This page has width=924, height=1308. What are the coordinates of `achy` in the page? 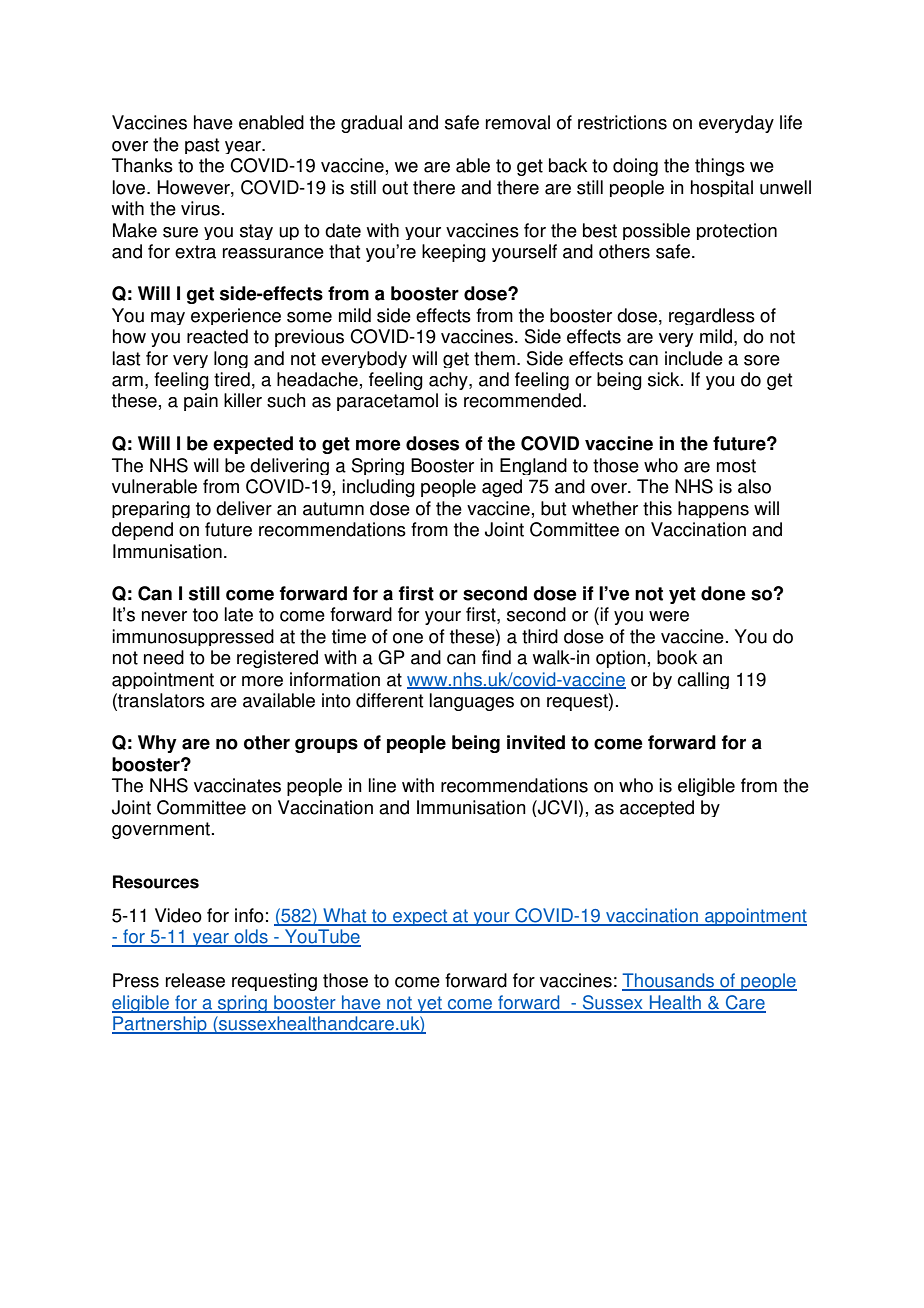 It's located at (449, 381).
